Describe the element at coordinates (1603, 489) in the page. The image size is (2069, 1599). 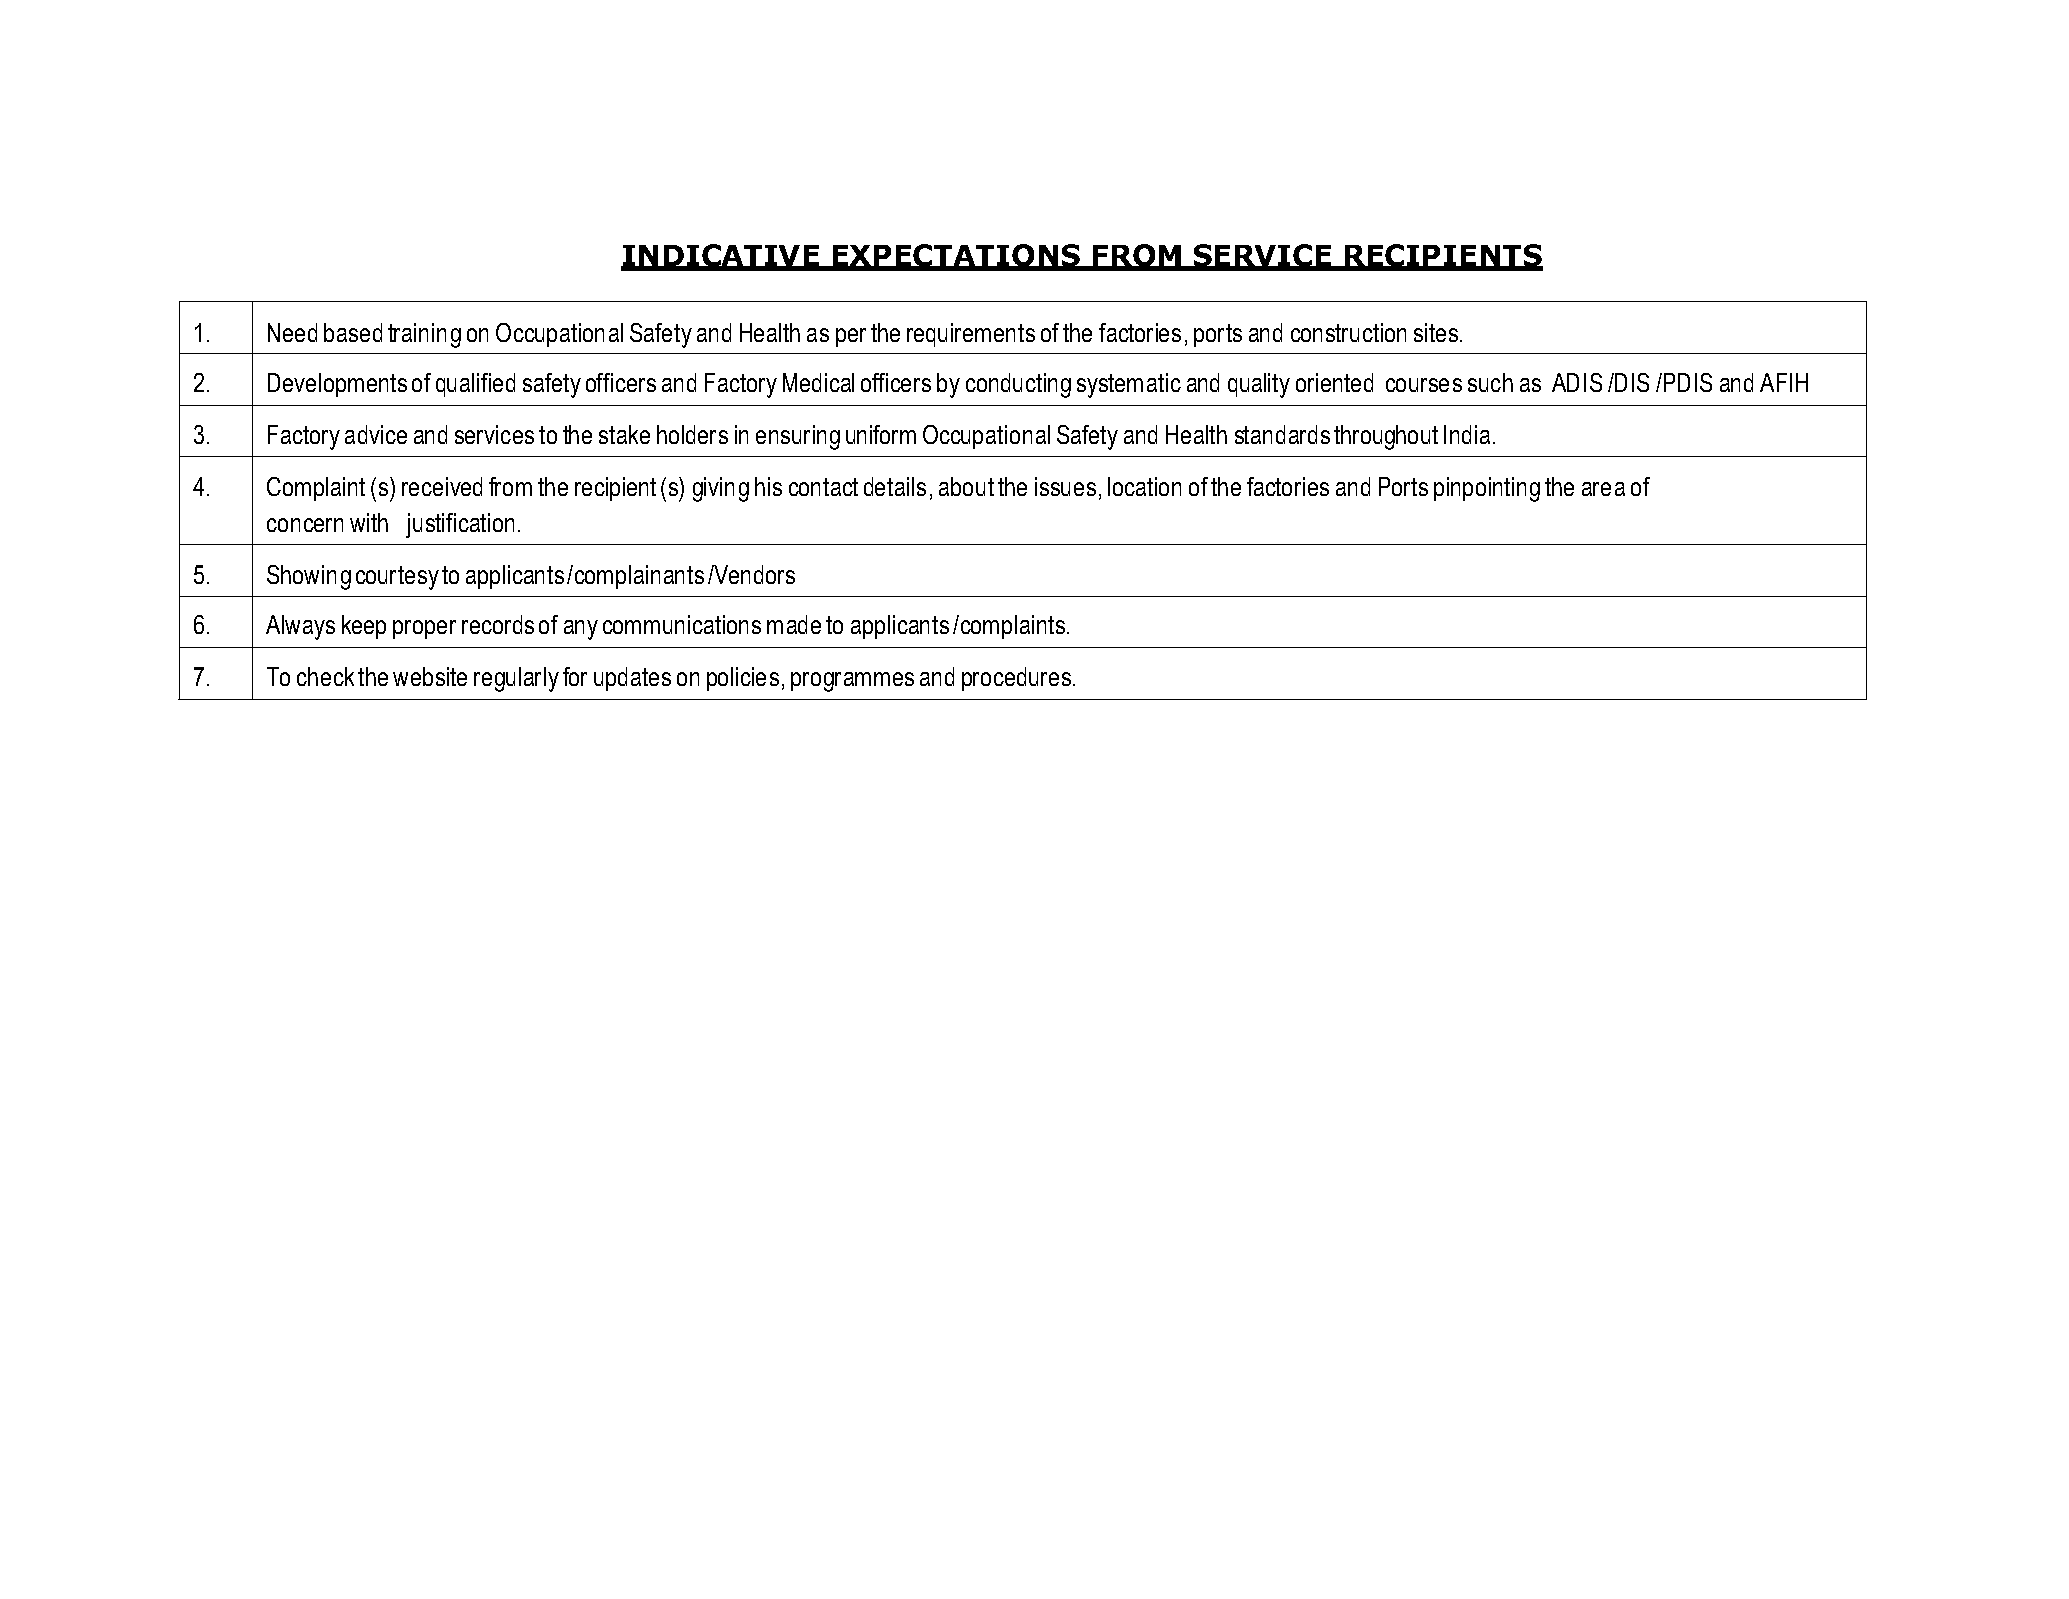
I see `area` at that location.
